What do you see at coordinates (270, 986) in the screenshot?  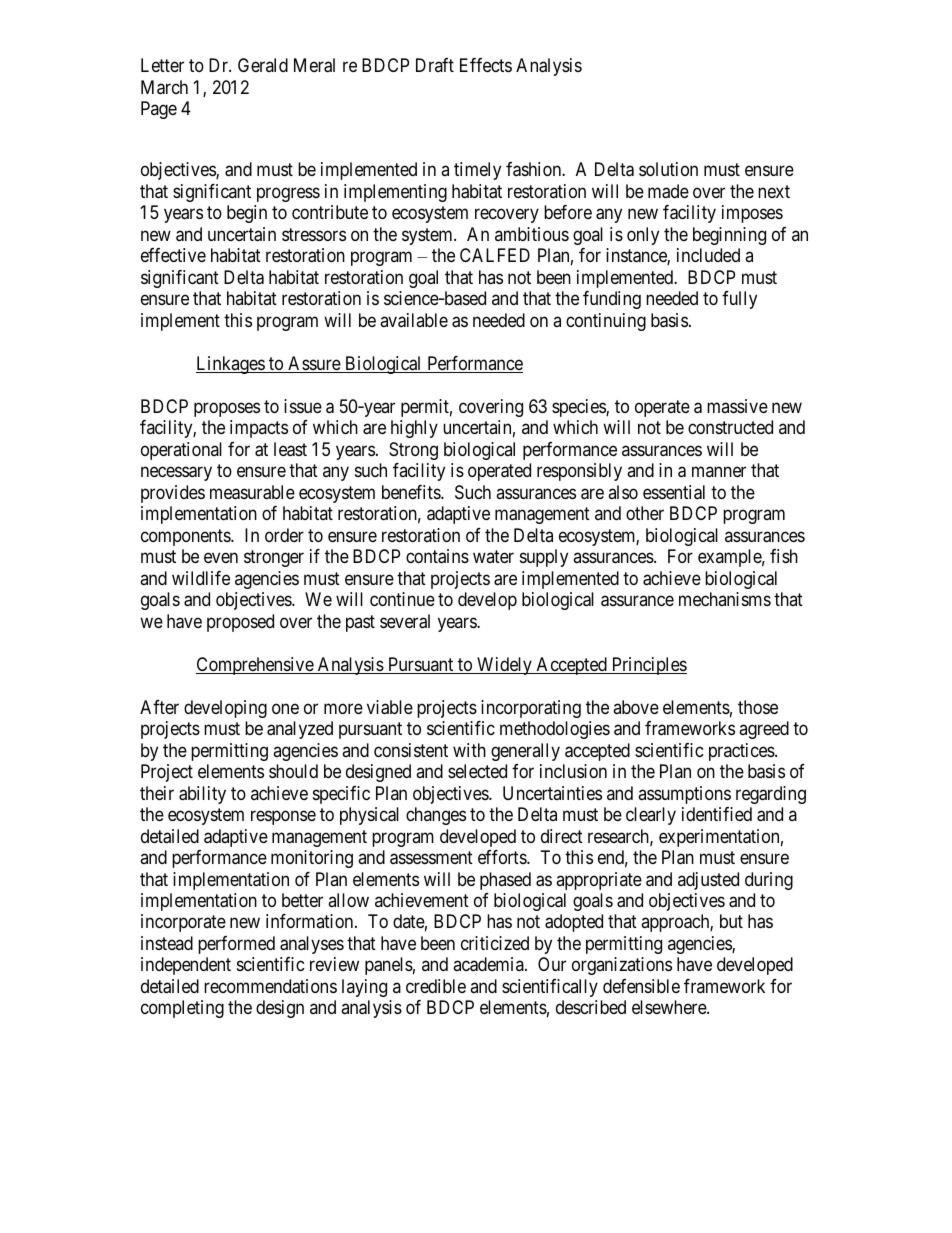 I see `recommendations` at bounding box center [270, 986].
